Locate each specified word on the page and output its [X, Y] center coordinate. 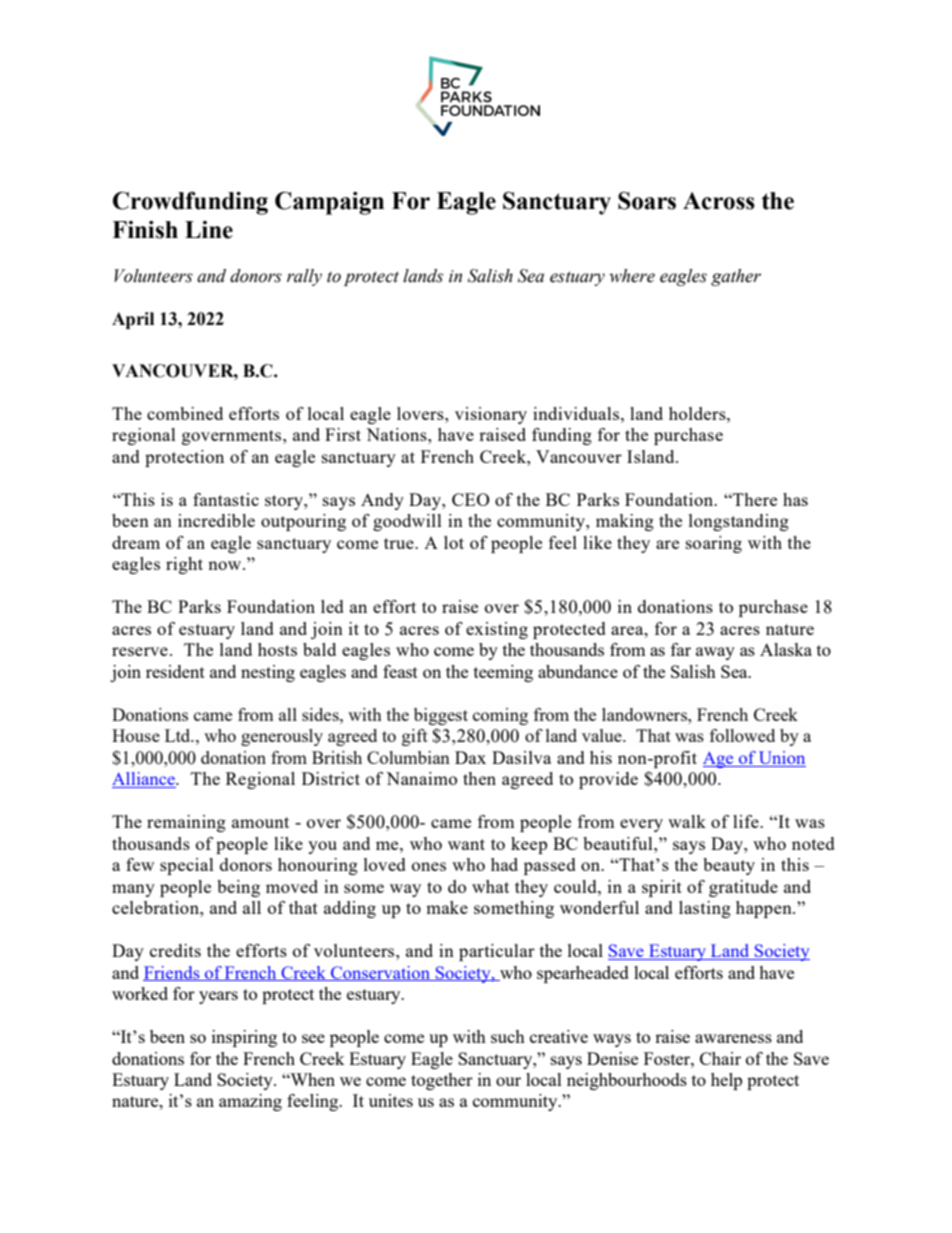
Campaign [329, 203]
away [715, 653]
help [726, 1081]
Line [209, 230]
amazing [250, 1102]
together [442, 1081]
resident [175, 671]
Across [719, 201]
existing [497, 630]
